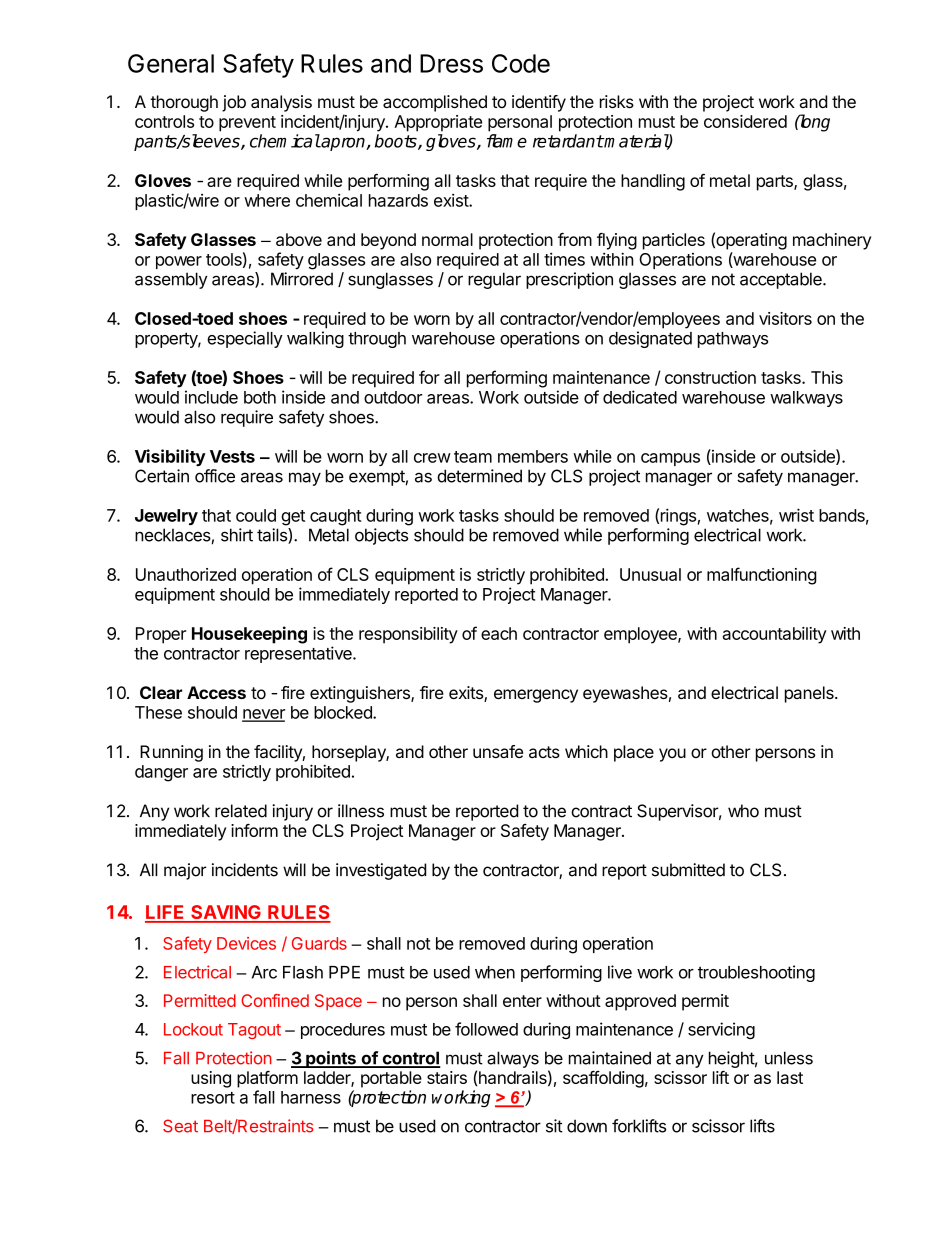 The width and height of the screenshot is (952, 1233). What do you see at coordinates (498, 751) in the screenshot?
I see `unsafe` at bounding box center [498, 751].
